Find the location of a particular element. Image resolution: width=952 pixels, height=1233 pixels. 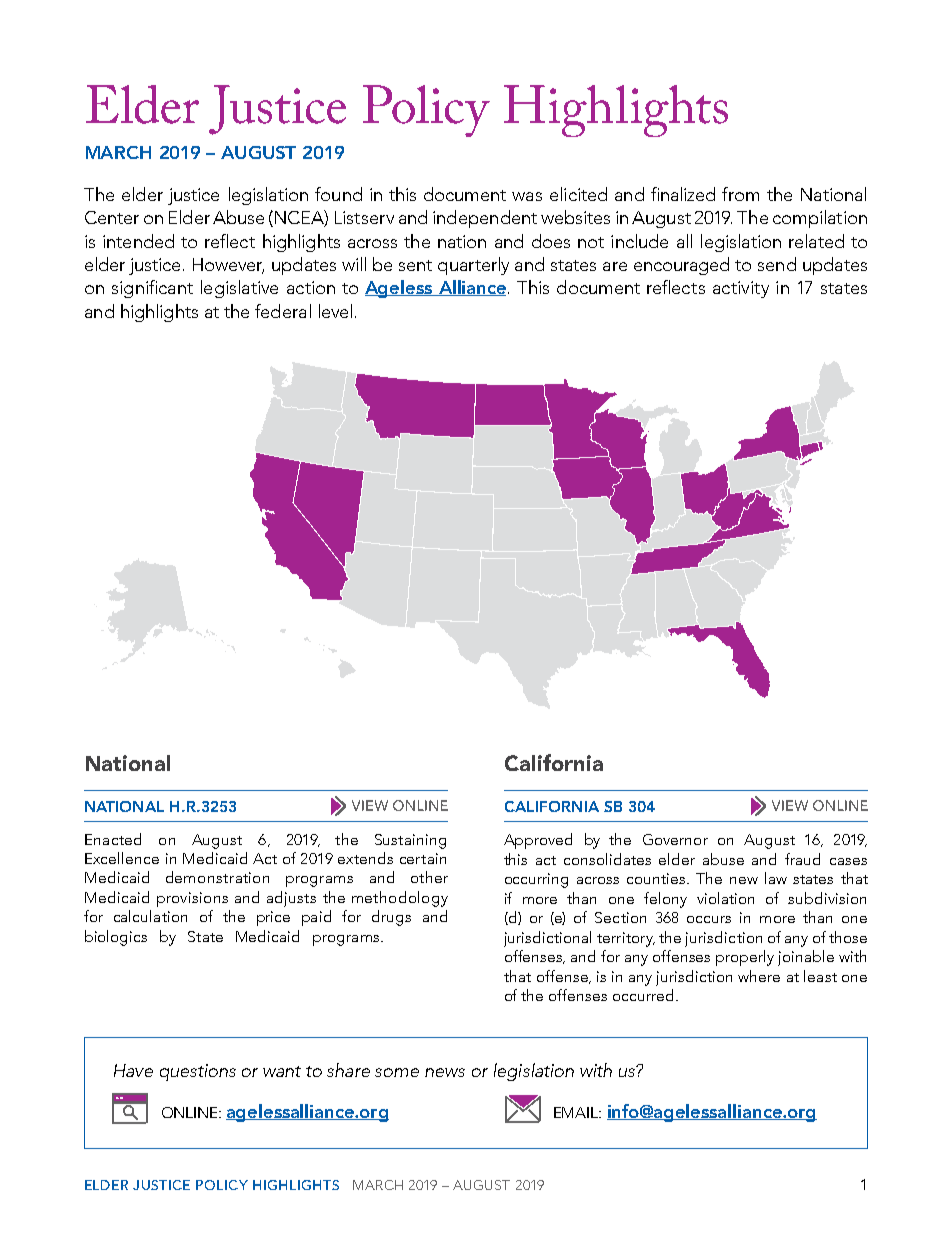

news is located at coordinates (445, 1072).
